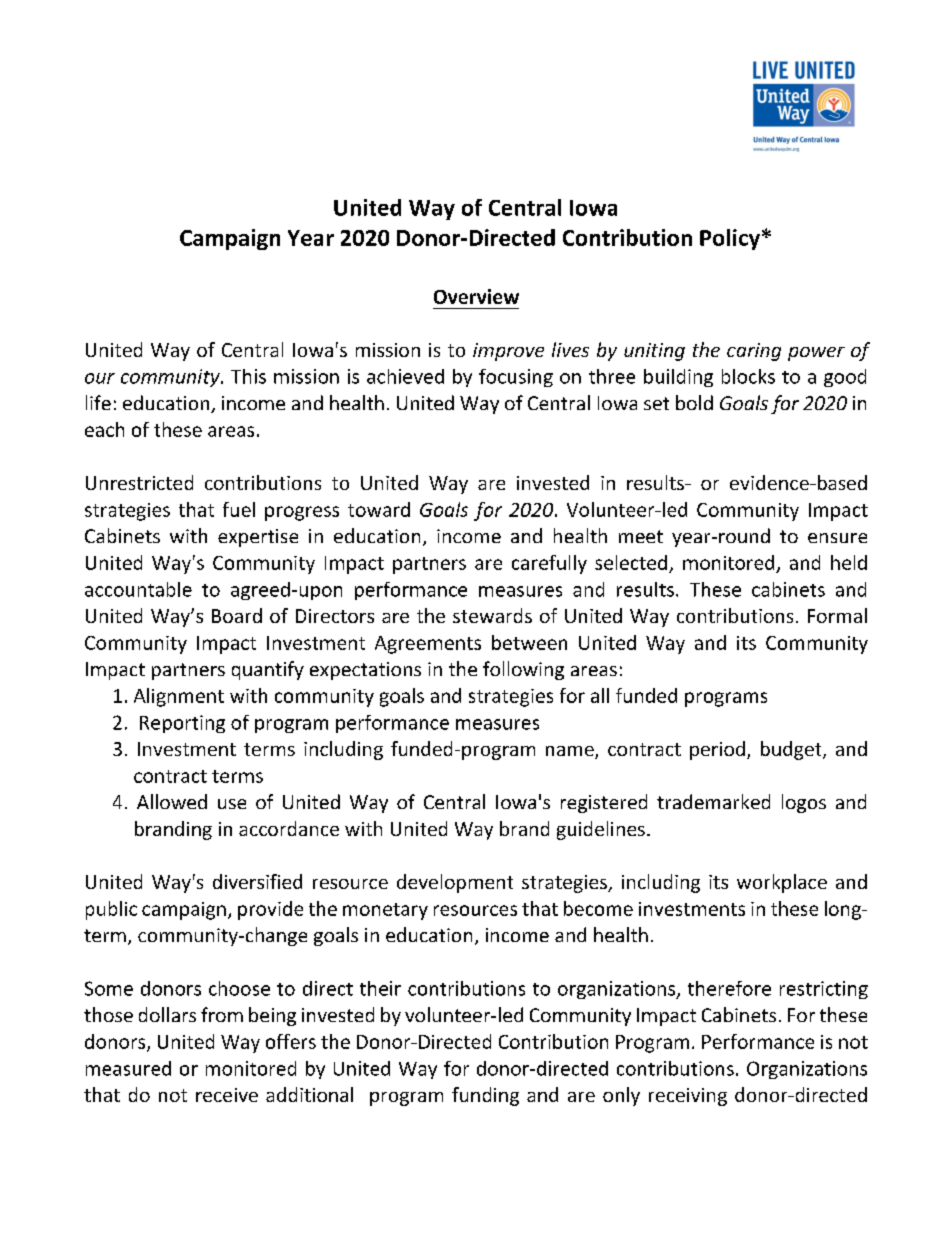  I want to click on following, so click(523, 670).
